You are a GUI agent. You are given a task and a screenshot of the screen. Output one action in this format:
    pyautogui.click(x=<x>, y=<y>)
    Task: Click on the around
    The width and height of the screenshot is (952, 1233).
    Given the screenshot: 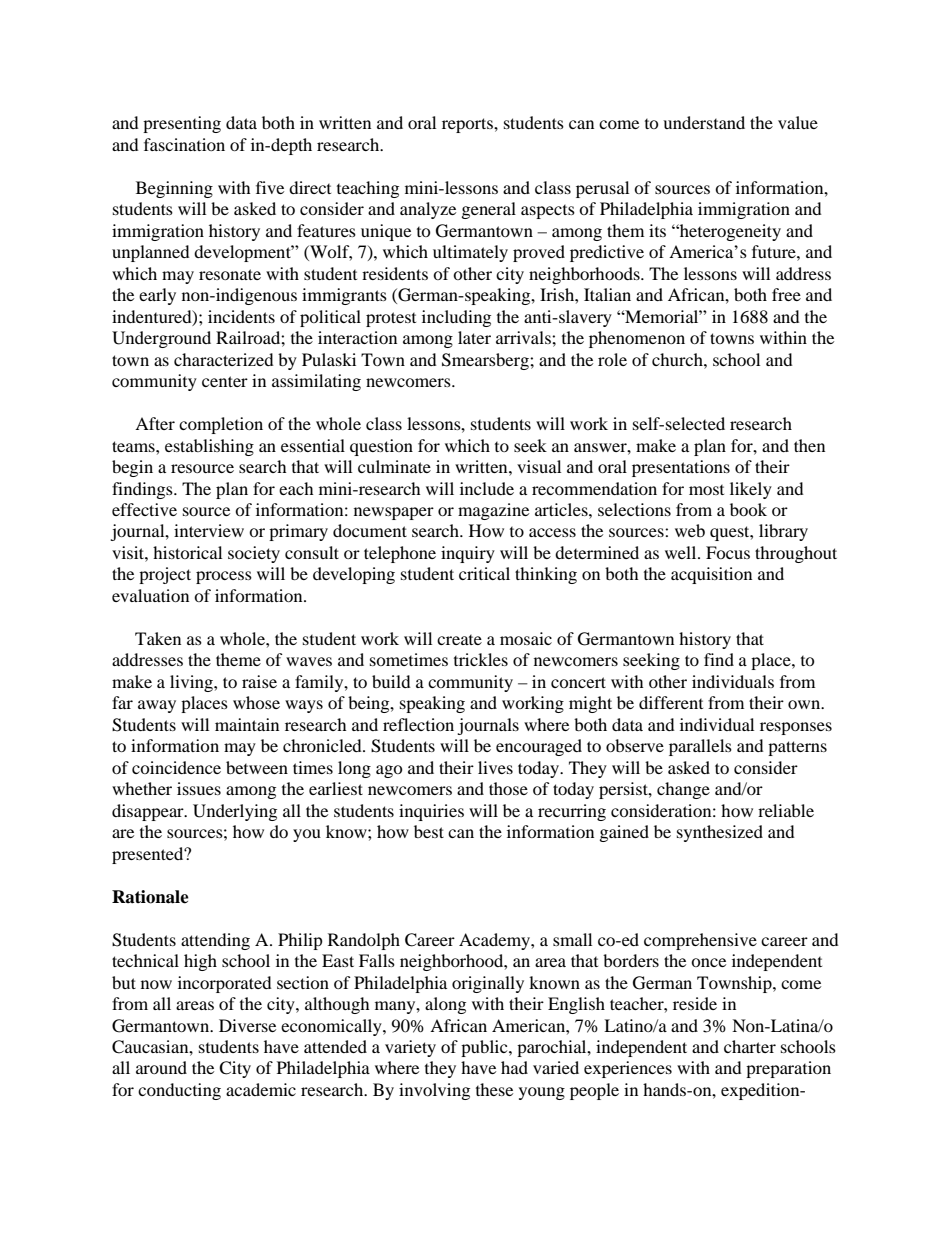 What is the action you would take?
    pyautogui.click(x=161, y=1067)
